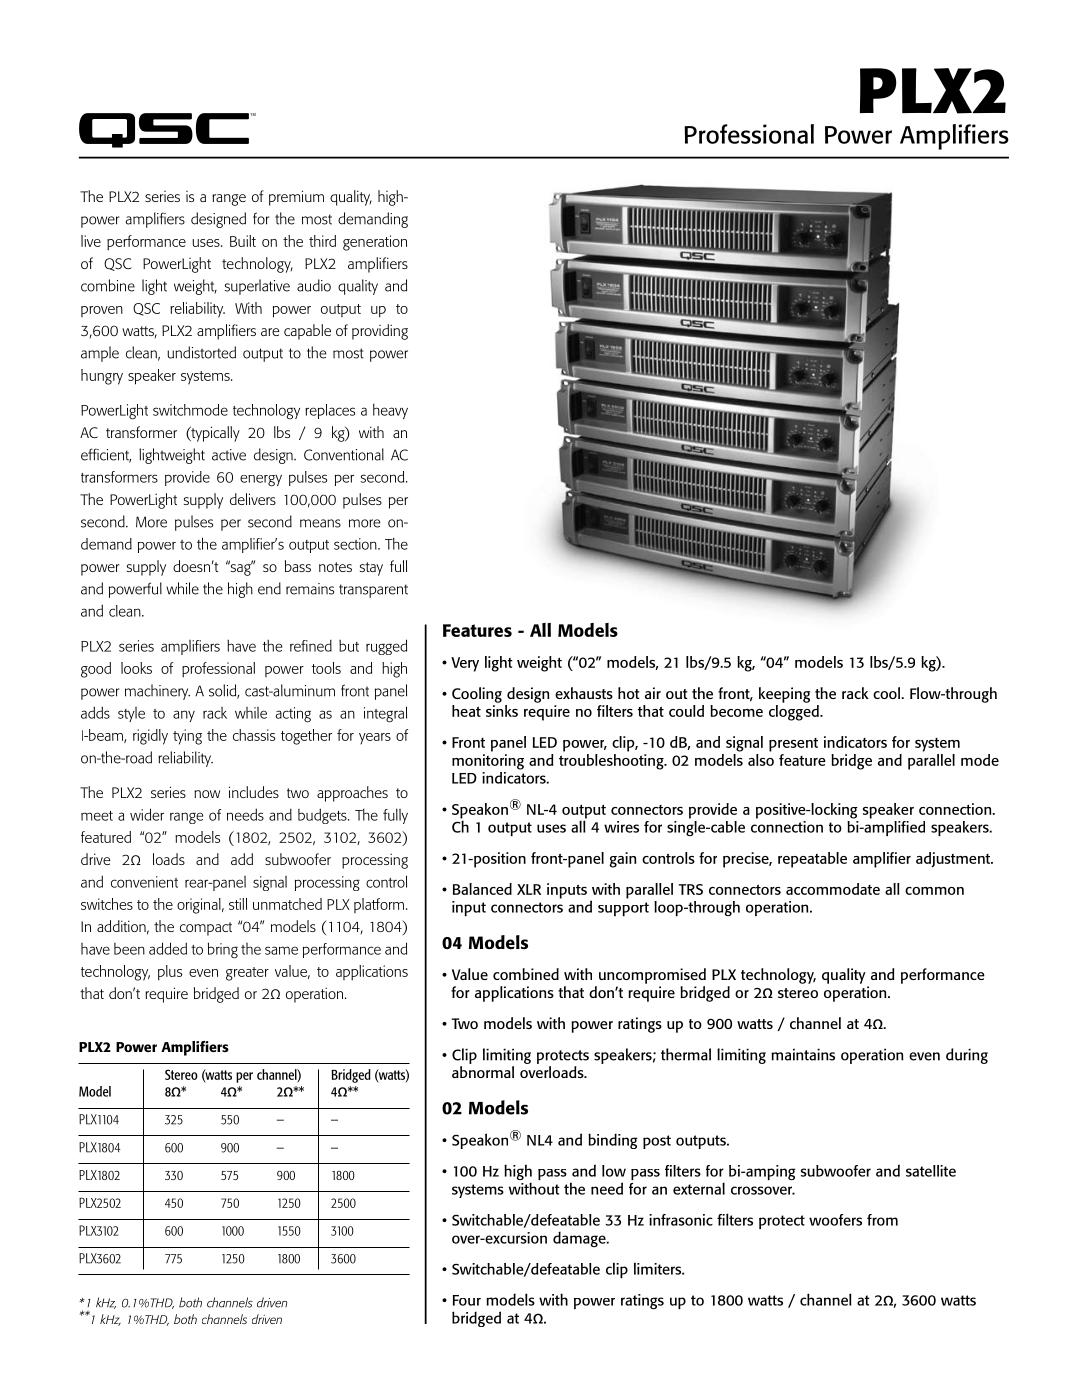 The height and width of the document is (1387, 1072). Describe the element at coordinates (375, 243) in the document. I see `generation` at that location.
